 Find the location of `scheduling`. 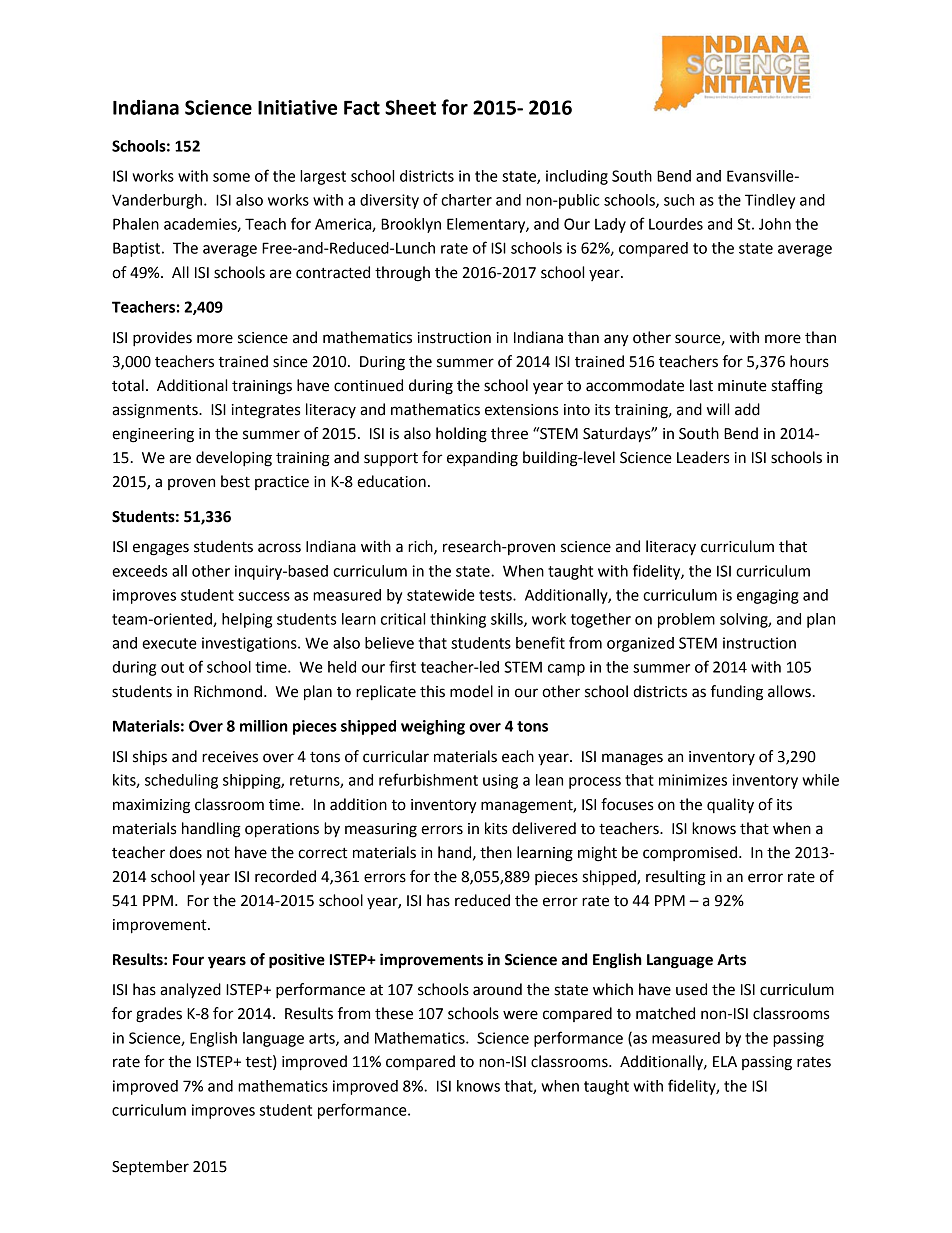

scheduling is located at coordinates (181, 781).
